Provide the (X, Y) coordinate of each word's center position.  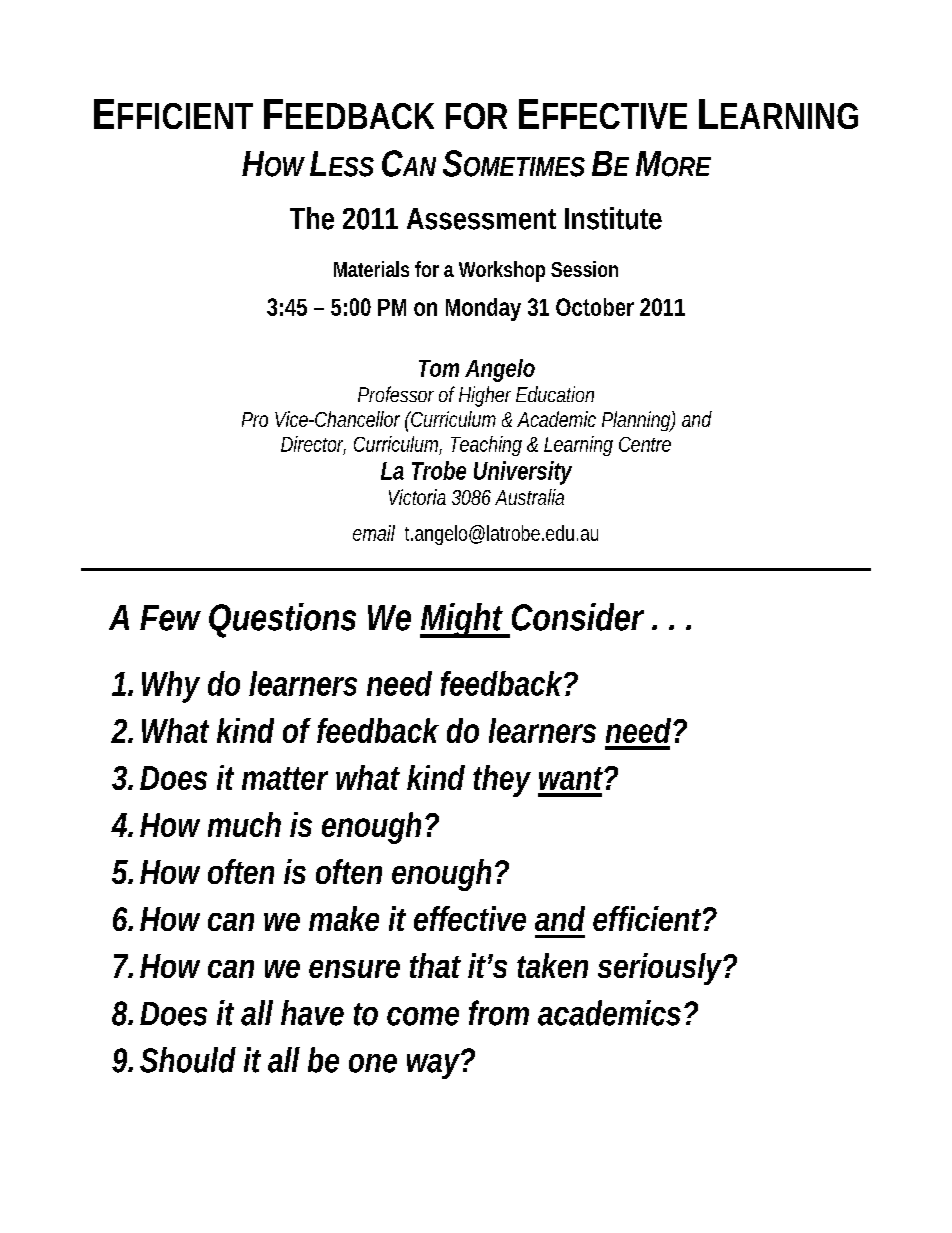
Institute (613, 218)
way (435, 1065)
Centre (645, 444)
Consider (578, 617)
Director (313, 445)
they (502, 781)
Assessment (481, 219)
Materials (371, 269)
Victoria (417, 497)
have (312, 1013)
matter (285, 778)
